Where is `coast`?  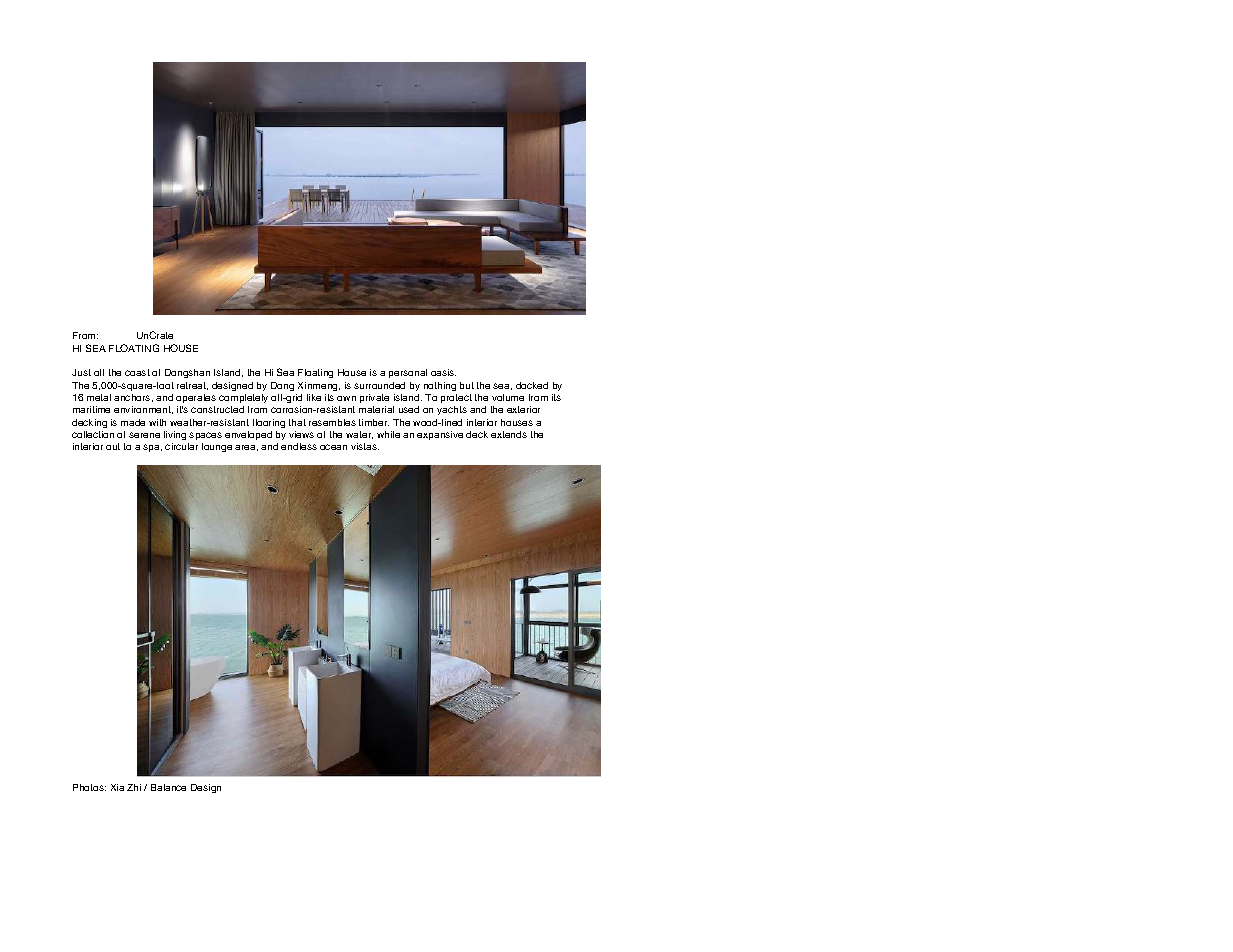 coast is located at coordinates (137, 372).
